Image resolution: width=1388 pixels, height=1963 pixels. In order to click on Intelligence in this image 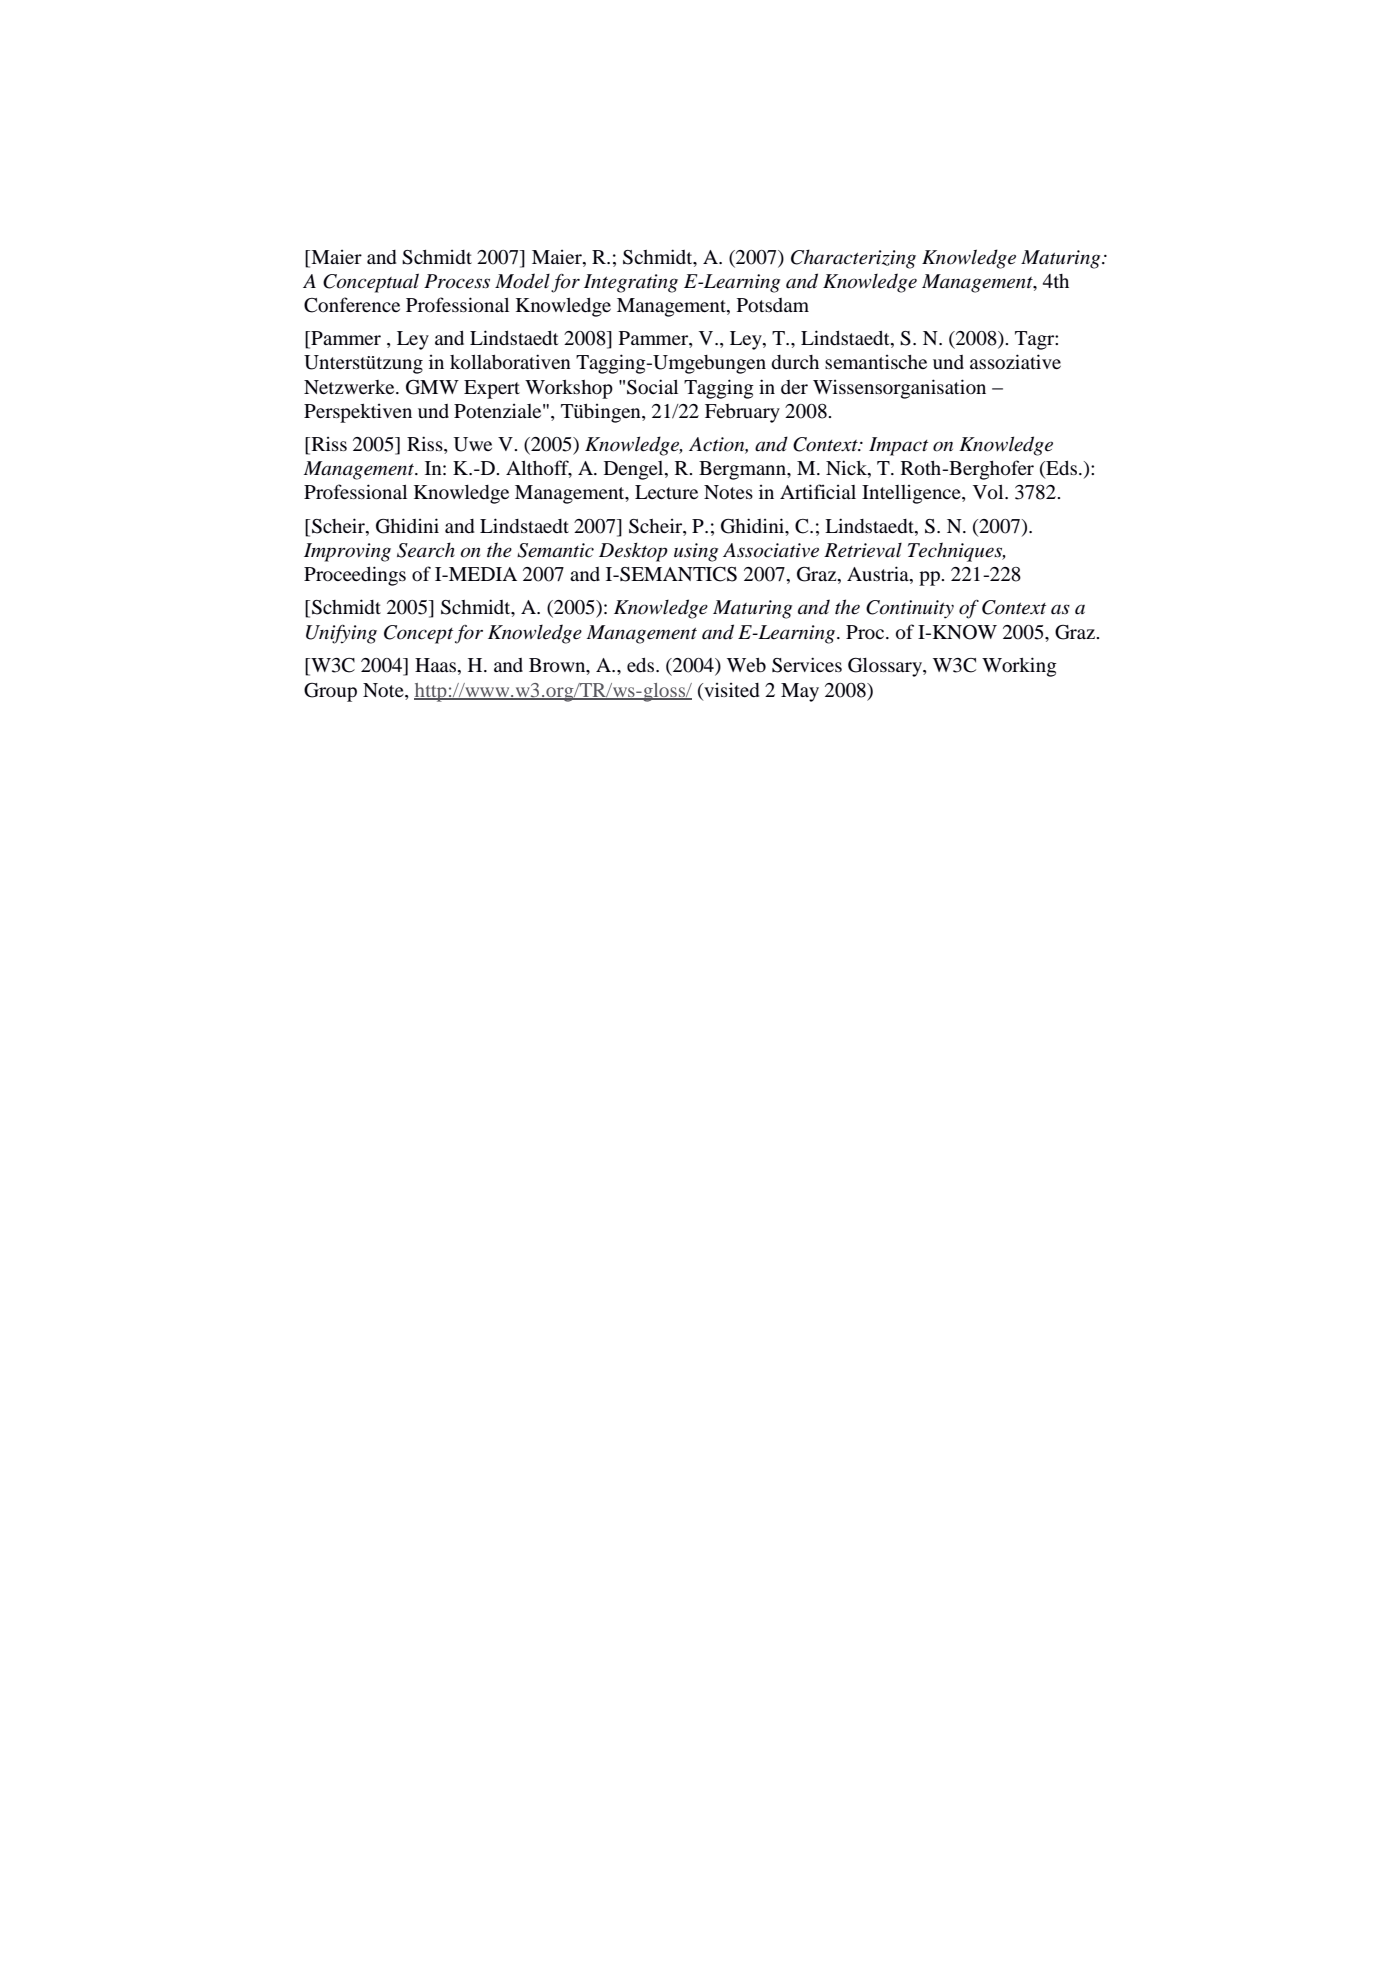, I will do `click(912, 494)`.
